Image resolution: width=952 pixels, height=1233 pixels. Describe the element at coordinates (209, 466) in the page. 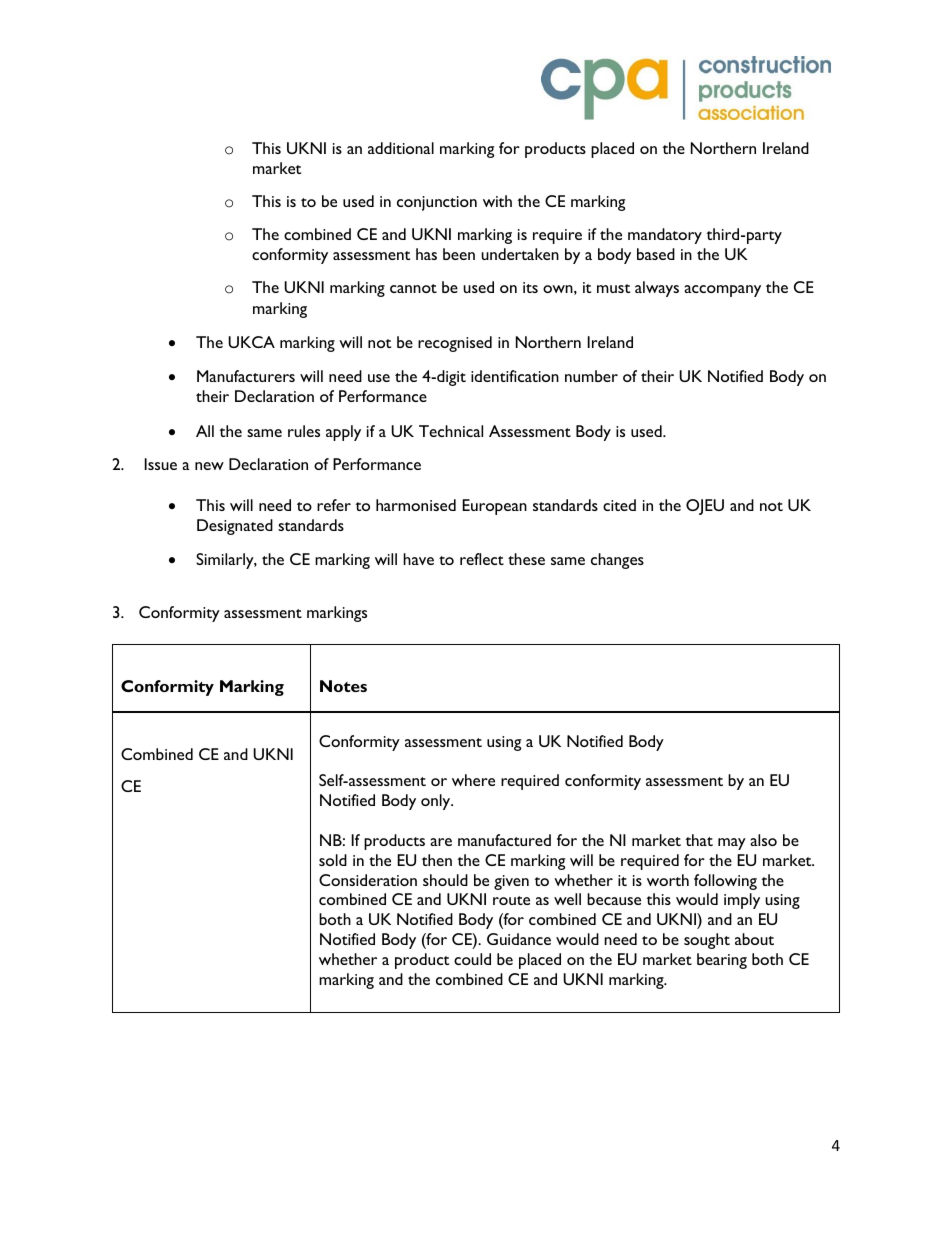

I see `new` at that location.
